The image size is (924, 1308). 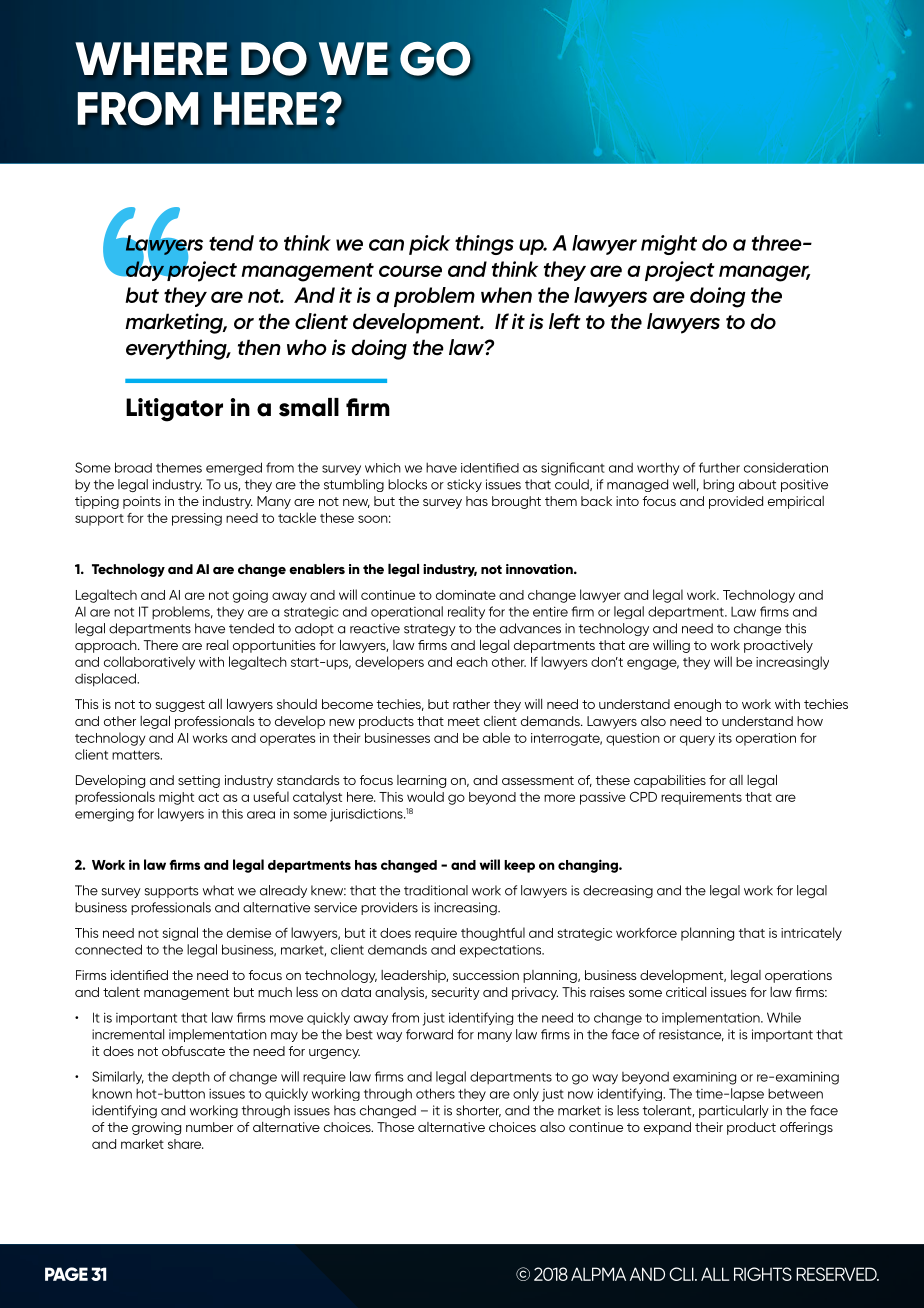 I want to click on matters, so click(x=137, y=755).
